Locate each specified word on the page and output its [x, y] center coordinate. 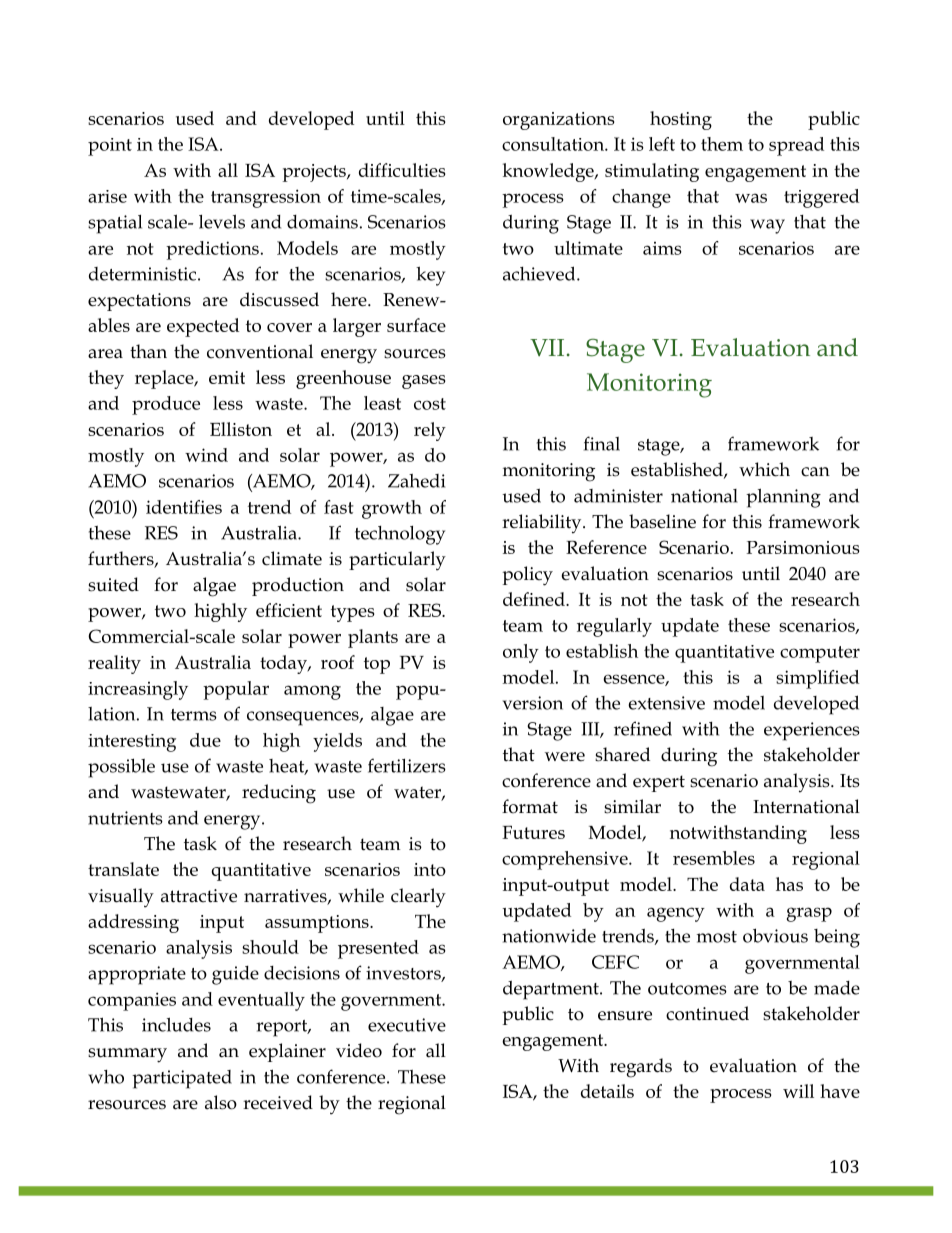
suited [113, 584]
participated [182, 1079]
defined [535, 599]
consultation [554, 144]
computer [820, 654]
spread [796, 146]
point [110, 147]
